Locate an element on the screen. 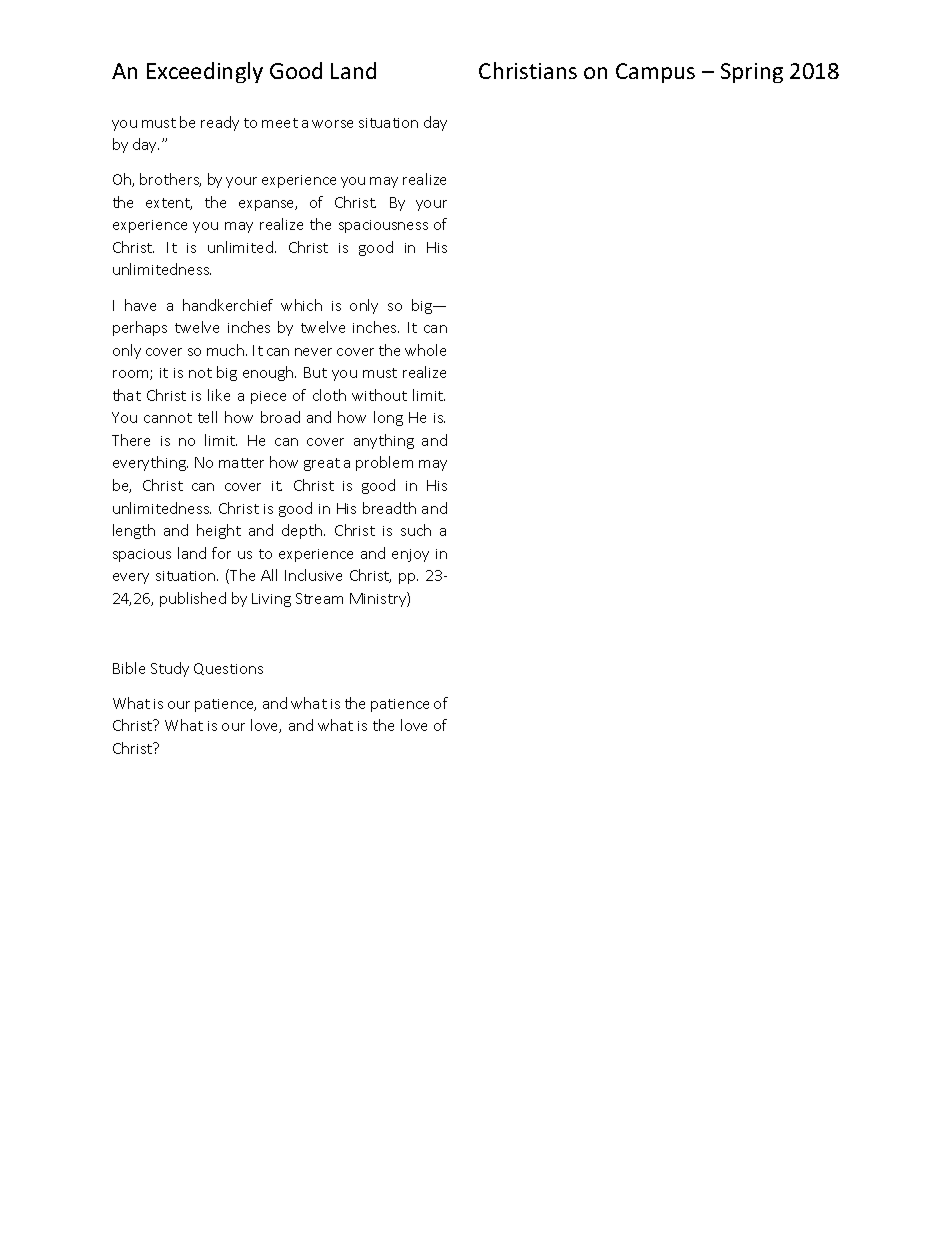 The image size is (952, 1233). worse is located at coordinates (332, 124).
